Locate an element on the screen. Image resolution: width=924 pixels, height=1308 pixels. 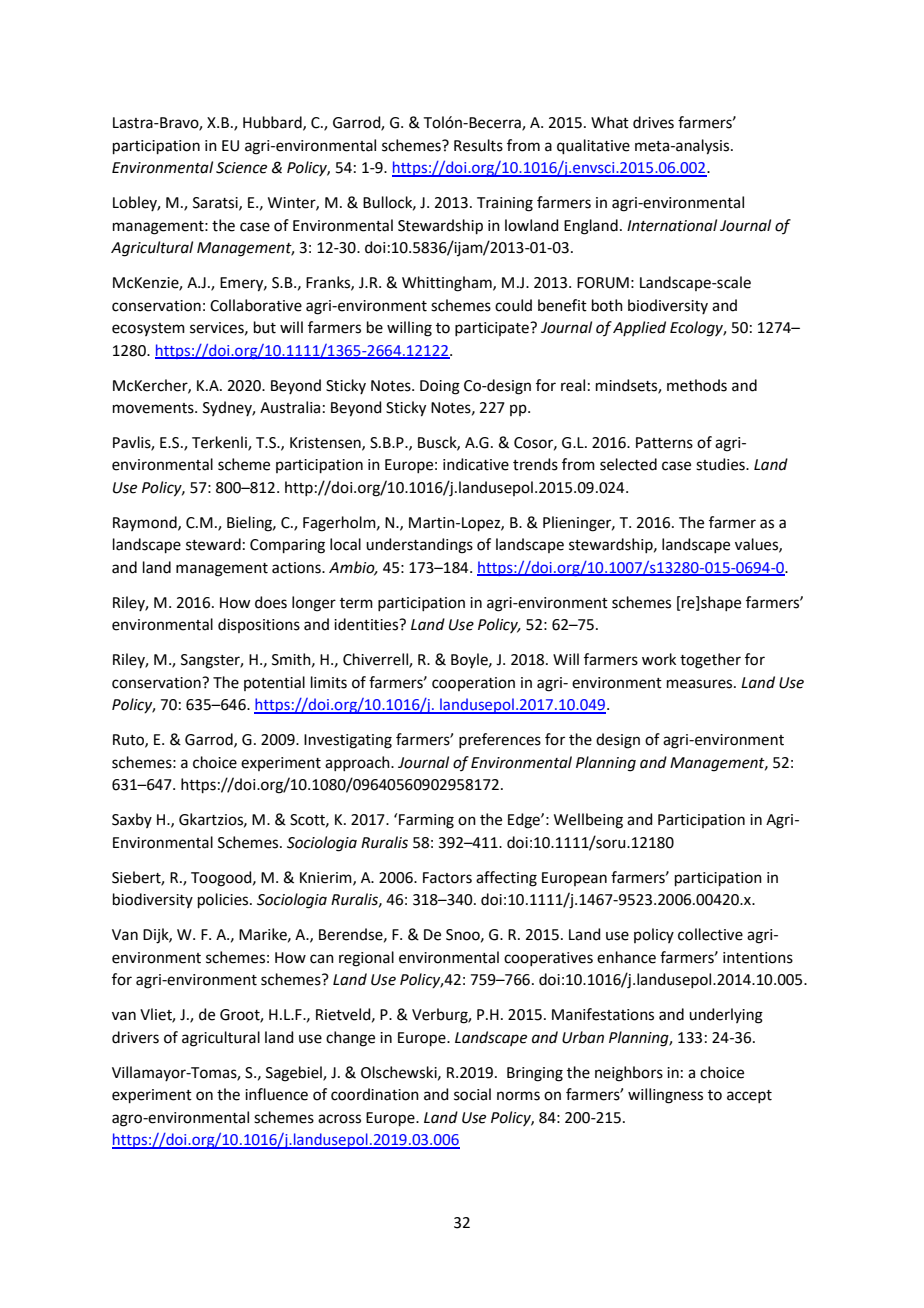
drives is located at coordinates (653, 122).
